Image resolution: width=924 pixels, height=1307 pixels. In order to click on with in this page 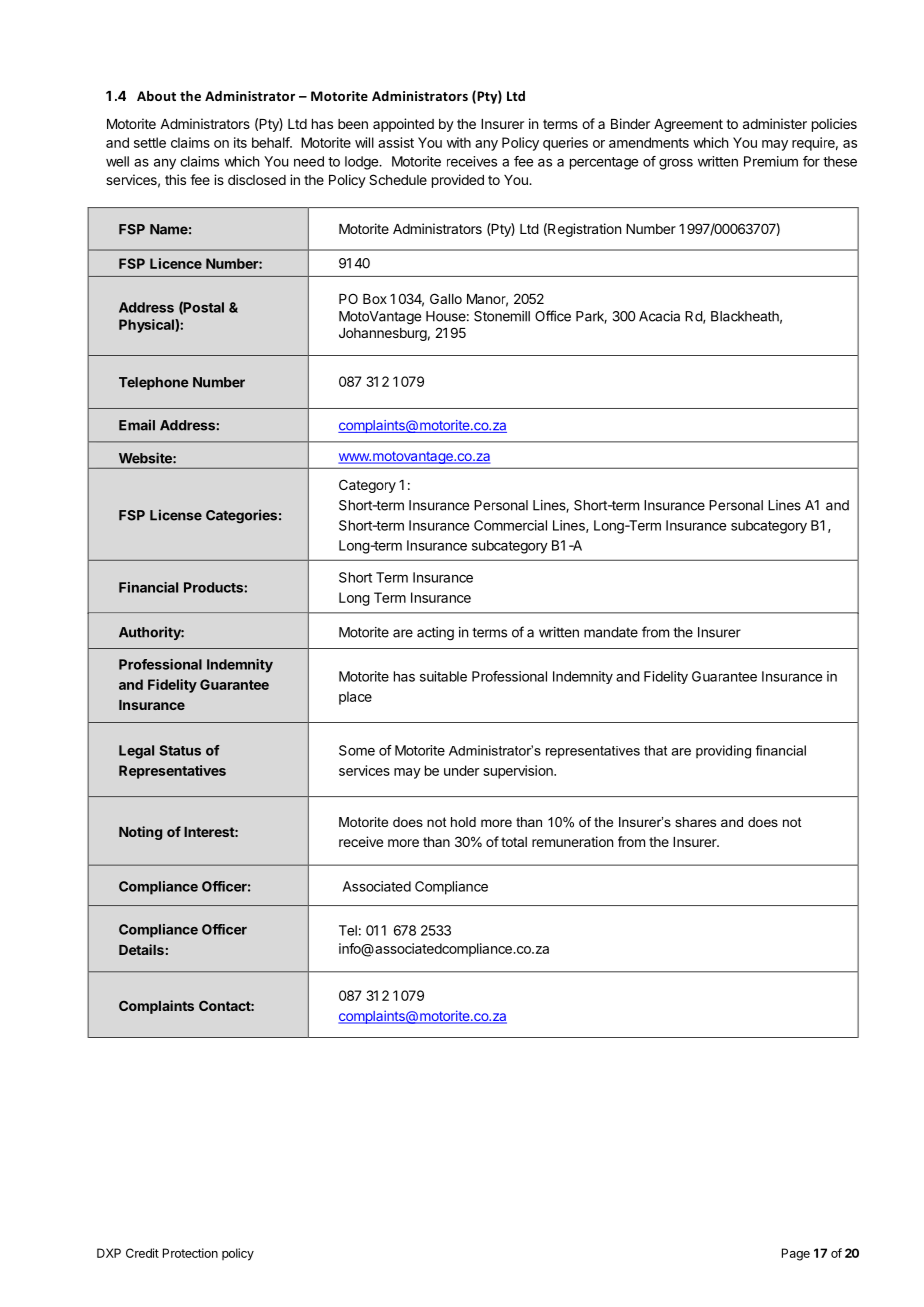, I will do `click(459, 142)`.
